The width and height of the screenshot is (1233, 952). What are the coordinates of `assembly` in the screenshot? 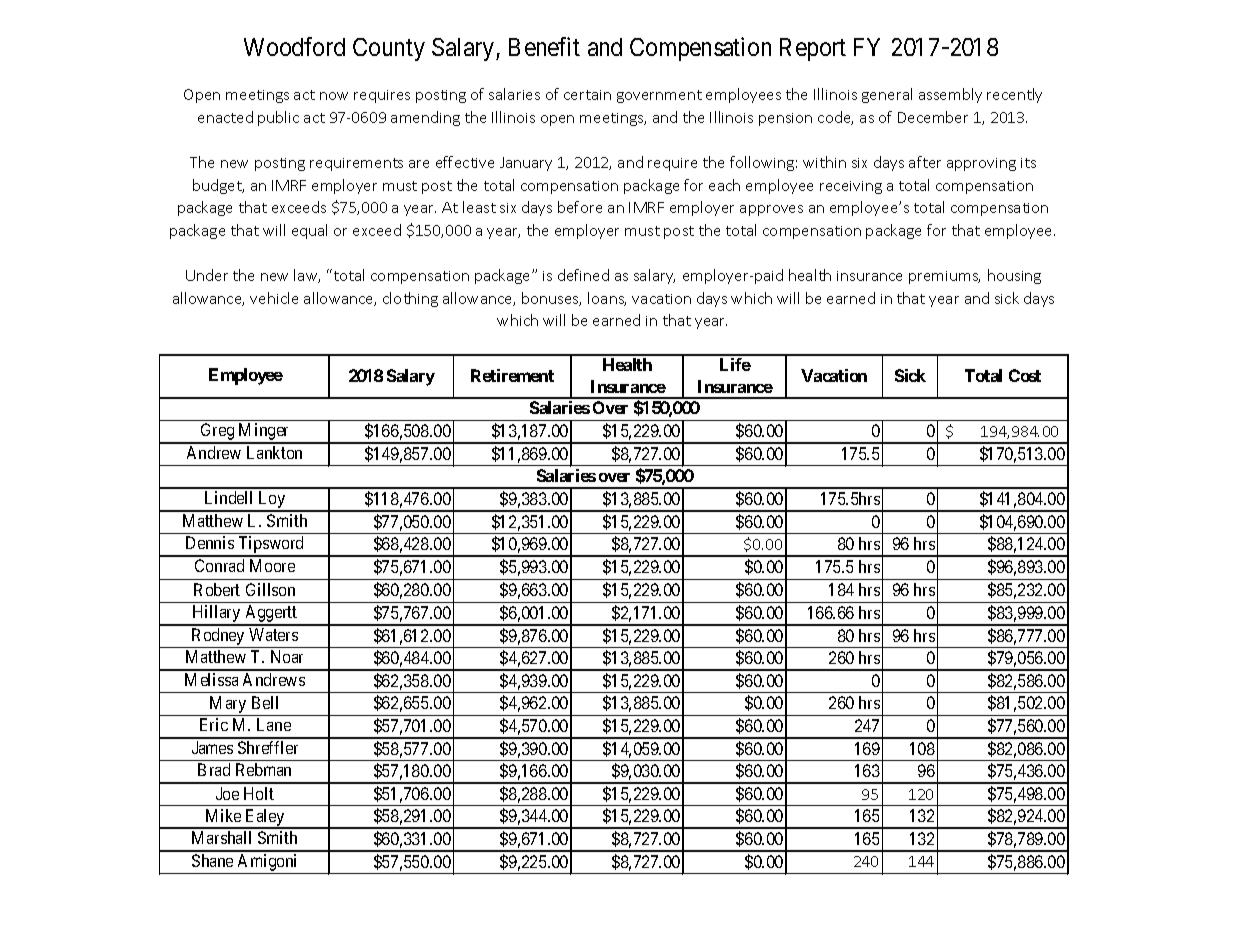 It's located at (950, 95).
